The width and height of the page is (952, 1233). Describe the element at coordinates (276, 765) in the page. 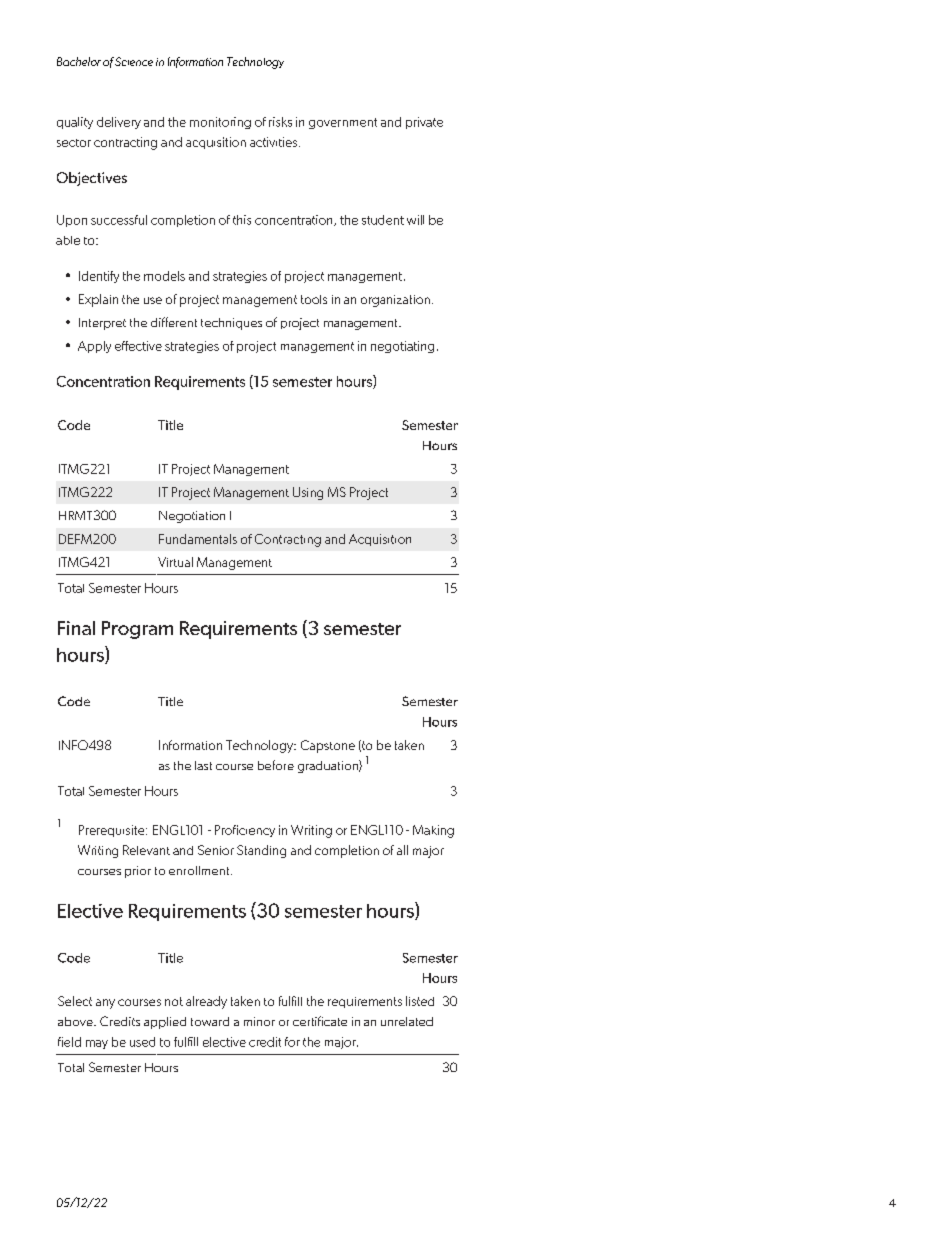

I see `before` at that location.
